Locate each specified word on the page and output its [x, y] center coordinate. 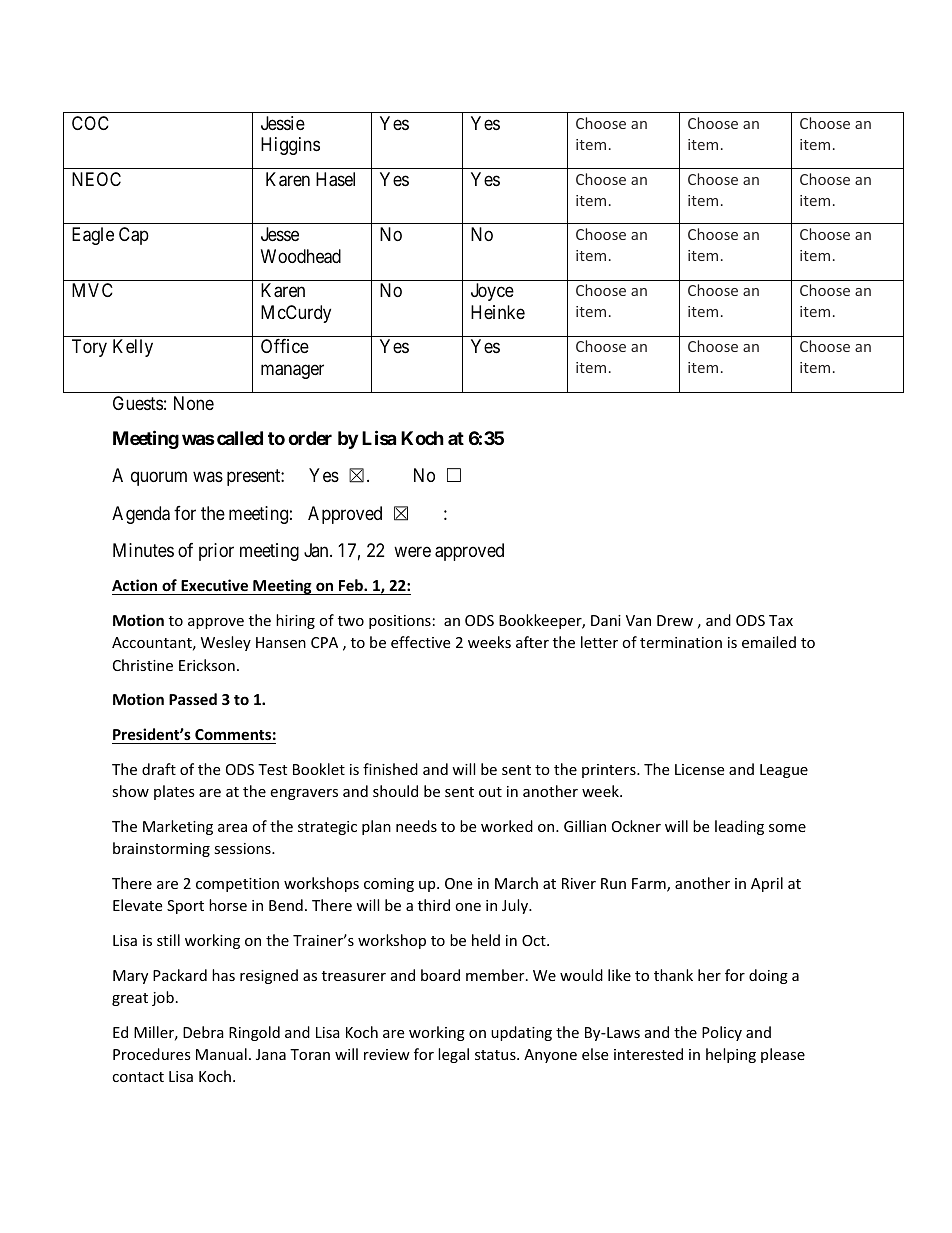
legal [453, 1055]
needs [416, 826]
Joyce [492, 292]
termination [681, 642]
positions [400, 622]
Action [134, 585]
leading [739, 827]
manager [292, 371]
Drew [675, 620]
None [194, 403]
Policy [722, 1033]
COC [90, 123]
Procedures [152, 1054]
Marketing [178, 827]
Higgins [290, 146]
